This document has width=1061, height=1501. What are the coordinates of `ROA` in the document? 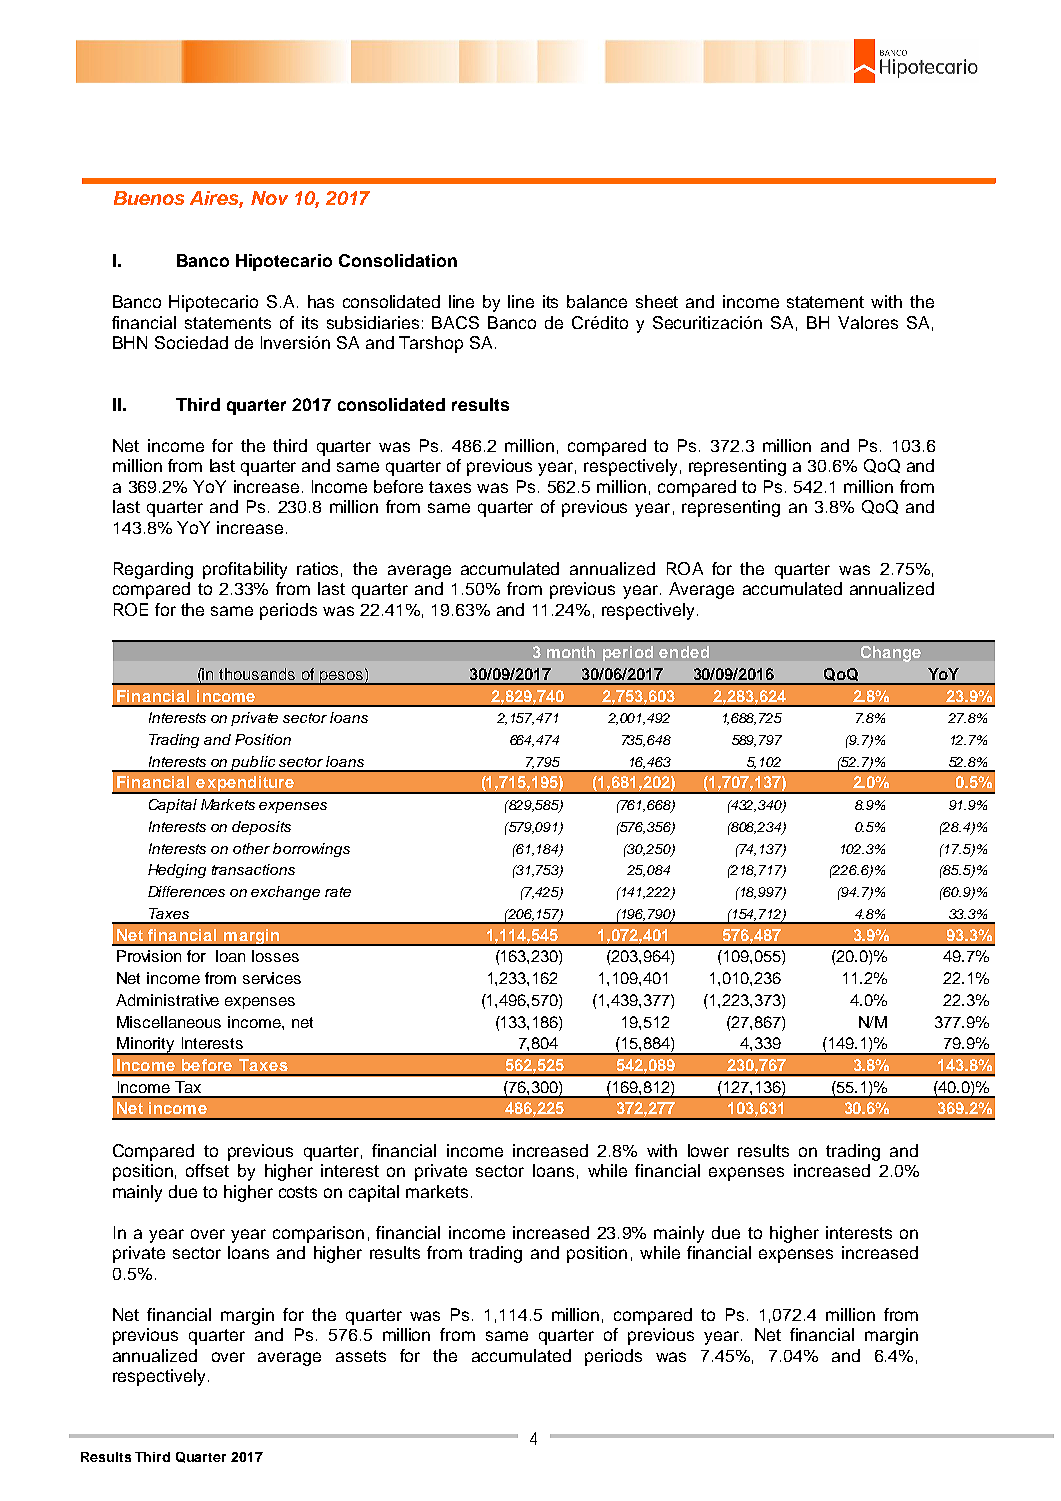 It's located at (685, 568).
